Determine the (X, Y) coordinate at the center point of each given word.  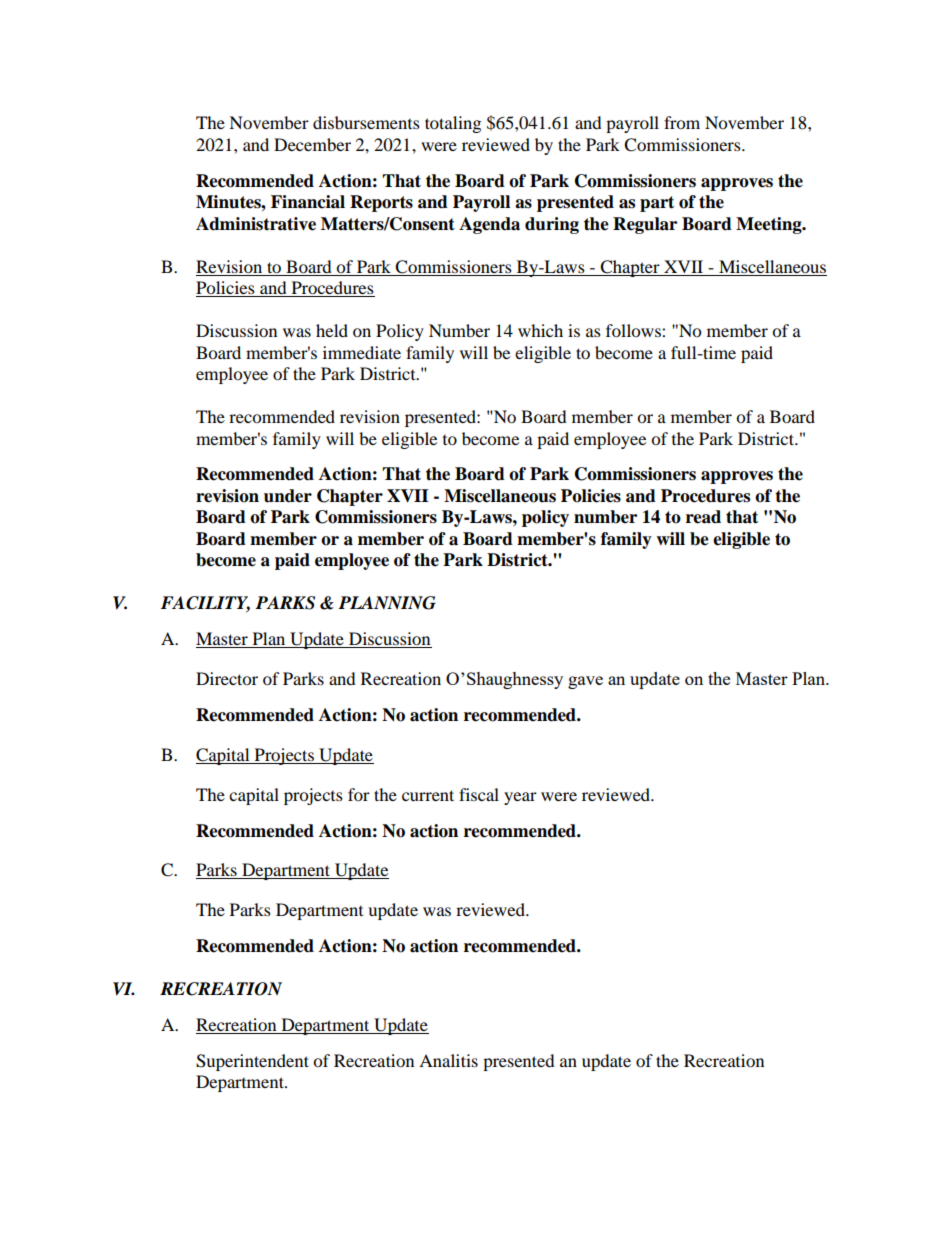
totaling (453, 124)
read (703, 517)
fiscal (479, 794)
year (520, 798)
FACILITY (205, 604)
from (682, 122)
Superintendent (252, 1062)
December (312, 144)
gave (585, 682)
